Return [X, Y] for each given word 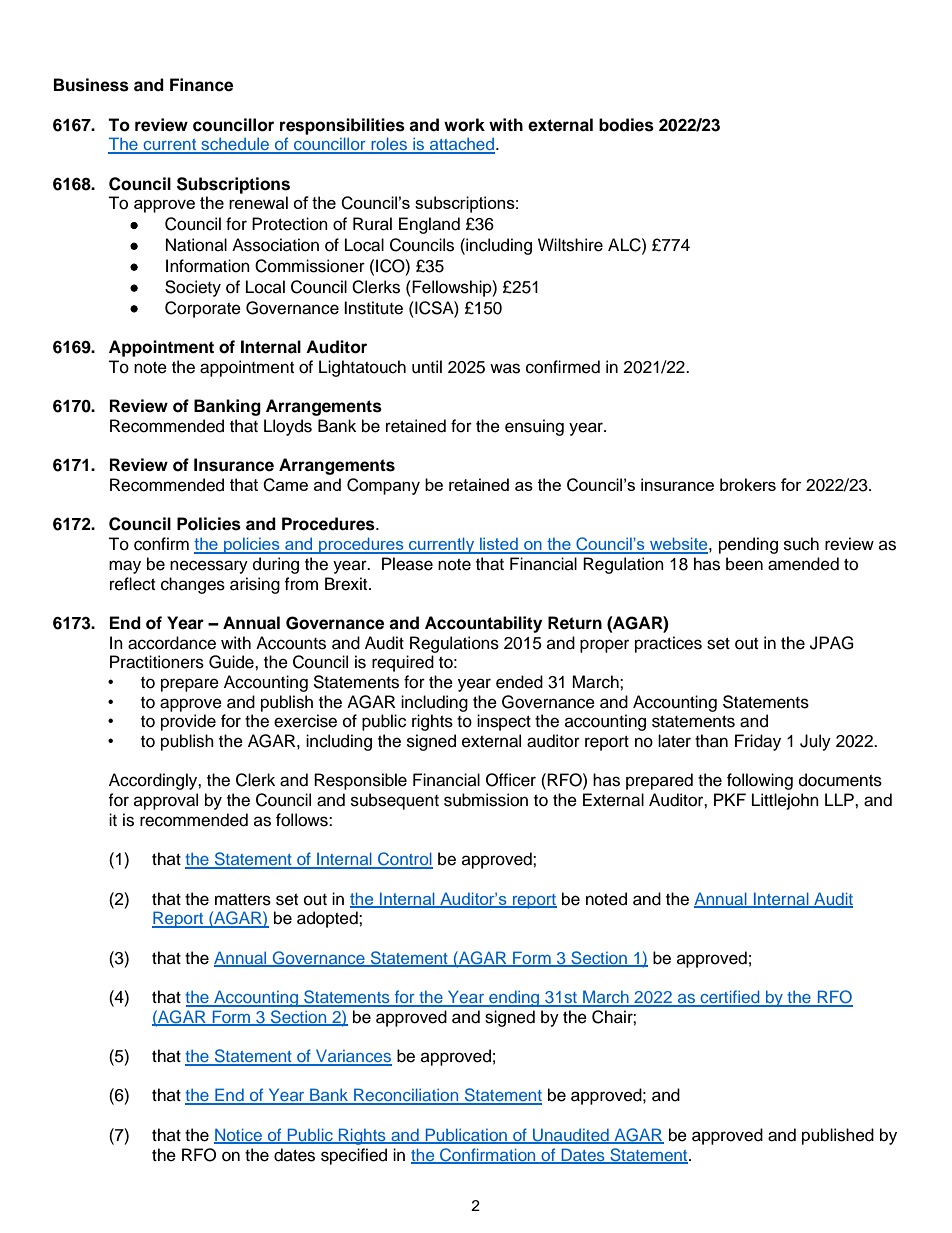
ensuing [534, 427]
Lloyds [288, 427]
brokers [748, 484]
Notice [239, 1136]
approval [166, 801]
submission [486, 800]
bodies [626, 125]
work [464, 125]
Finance [201, 85]
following [760, 781]
